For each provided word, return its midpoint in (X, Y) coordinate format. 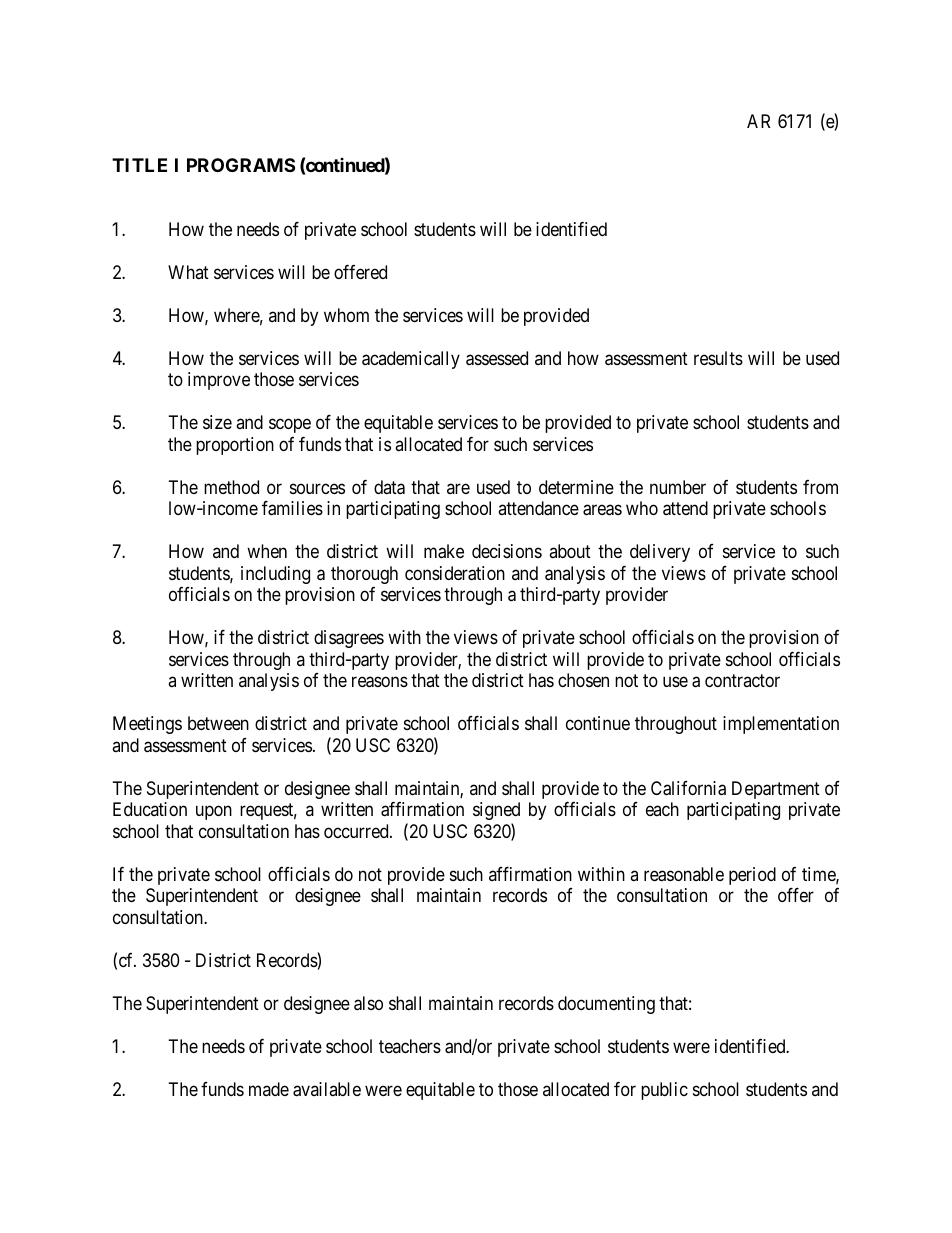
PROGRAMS (241, 165)
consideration (455, 573)
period (752, 876)
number (678, 487)
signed (496, 811)
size (217, 422)
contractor (742, 681)
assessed (497, 358)
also (368, 1003)
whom (346, 315)
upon (214, 813)
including (275, 575)
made (269, 1089)
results (718, 358)
